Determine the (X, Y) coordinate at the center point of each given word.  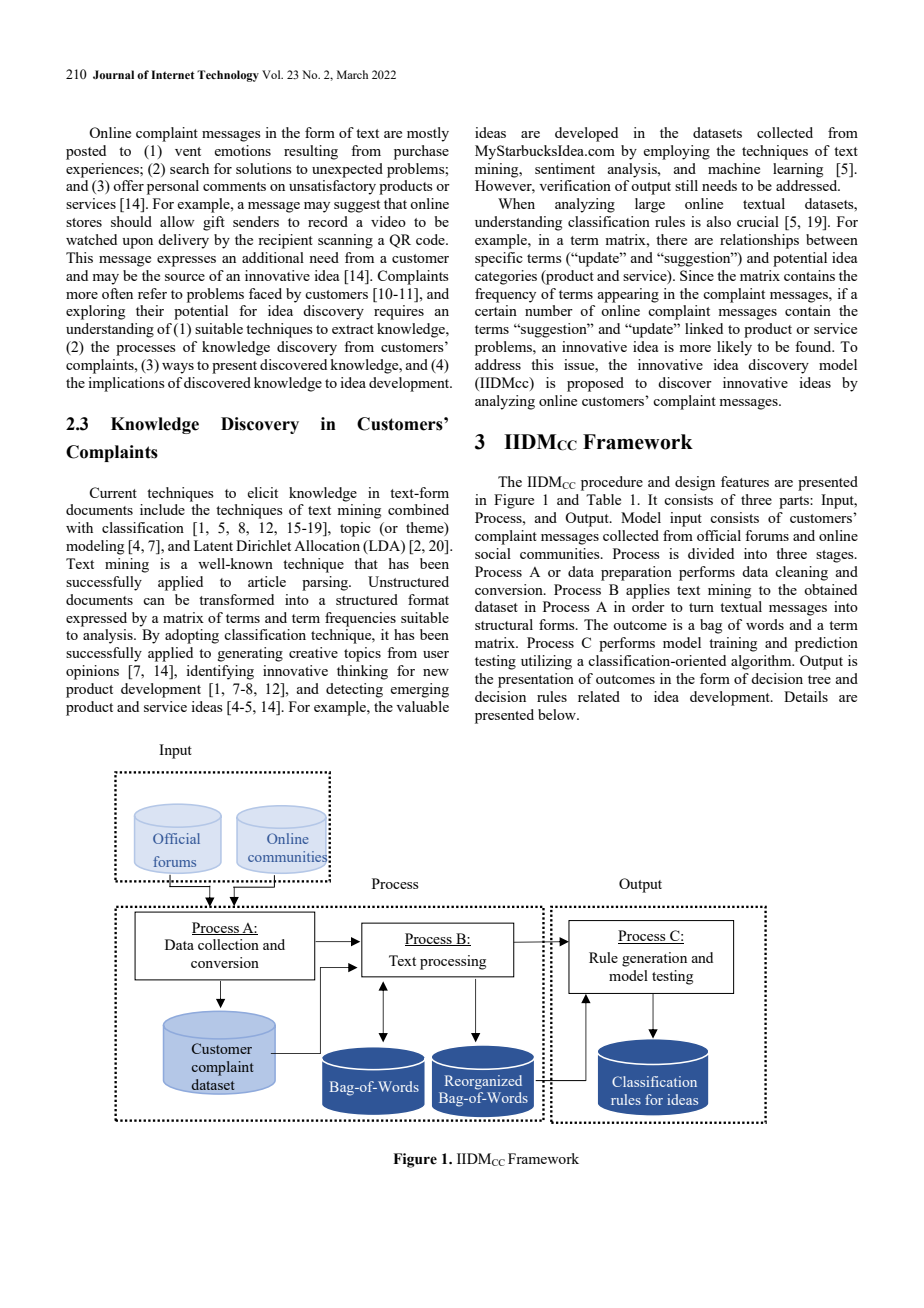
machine (734, 168)
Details (806, 696)
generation (654, 959)
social (493, 553)
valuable (422, 706)
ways (178, 368)
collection (228, 944)
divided (711, 553)
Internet (173, 74)
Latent (213, 545)
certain (496, 310)
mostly (428, 134)
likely (734, 348)
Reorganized (483, 1082)
